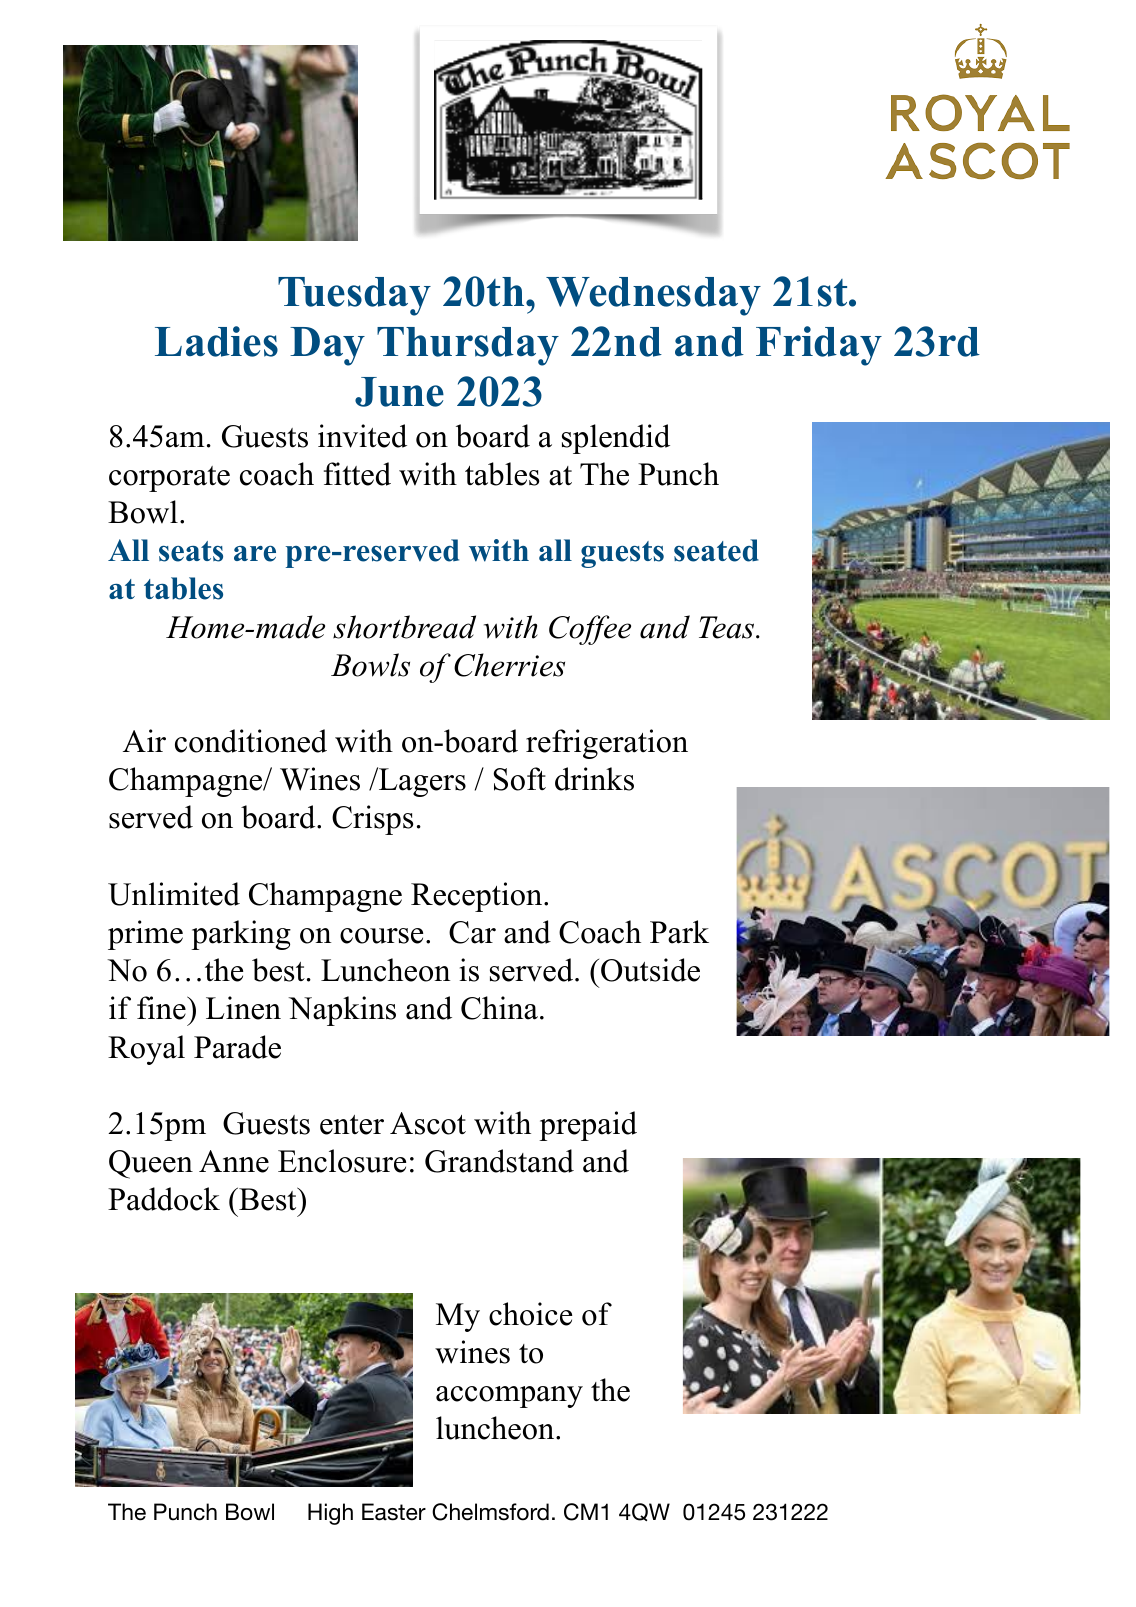  I want to click on Chelmsford, so click(490, 1512).
